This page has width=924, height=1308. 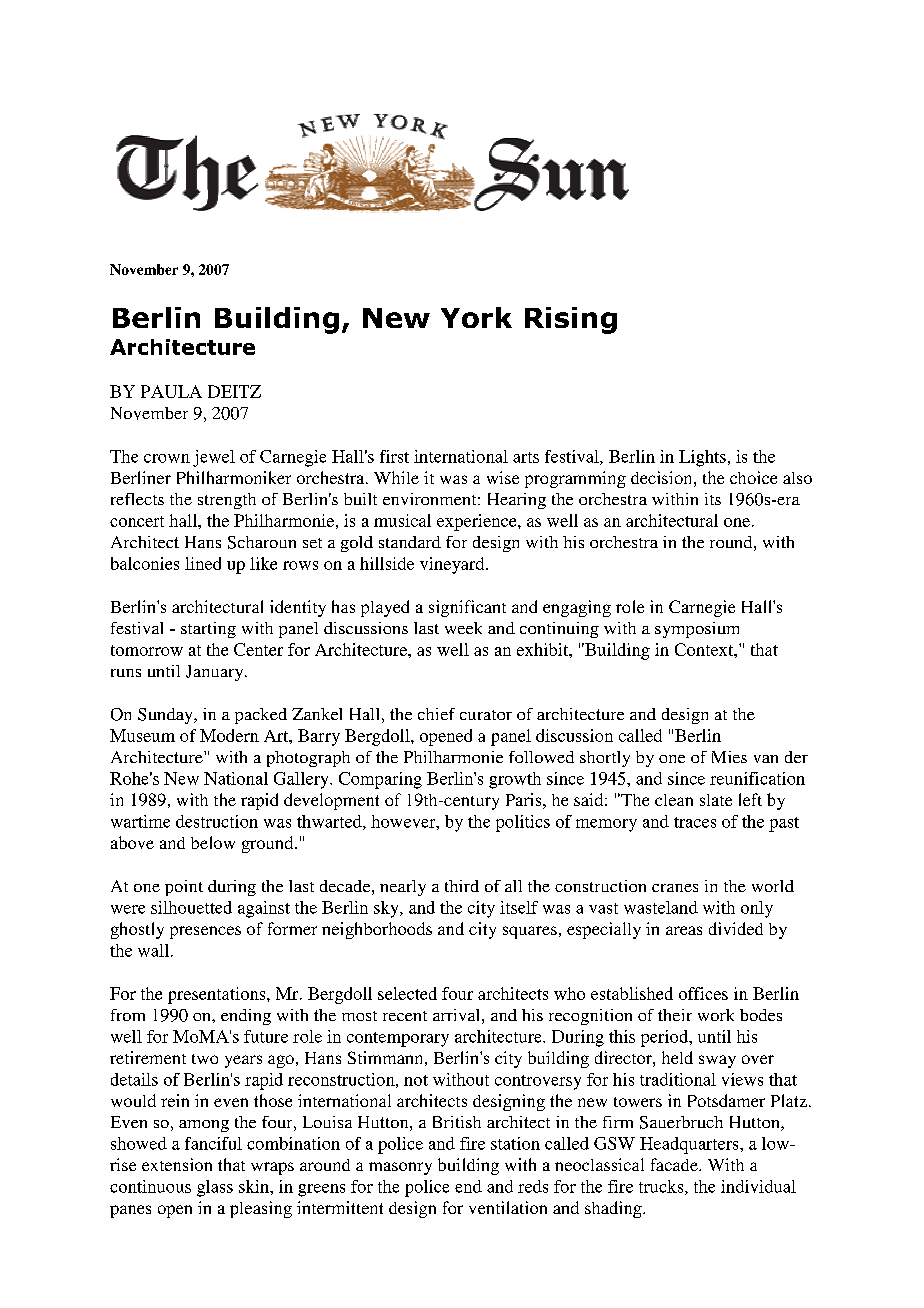 I want to click on York, so click(x=476, y=317).
